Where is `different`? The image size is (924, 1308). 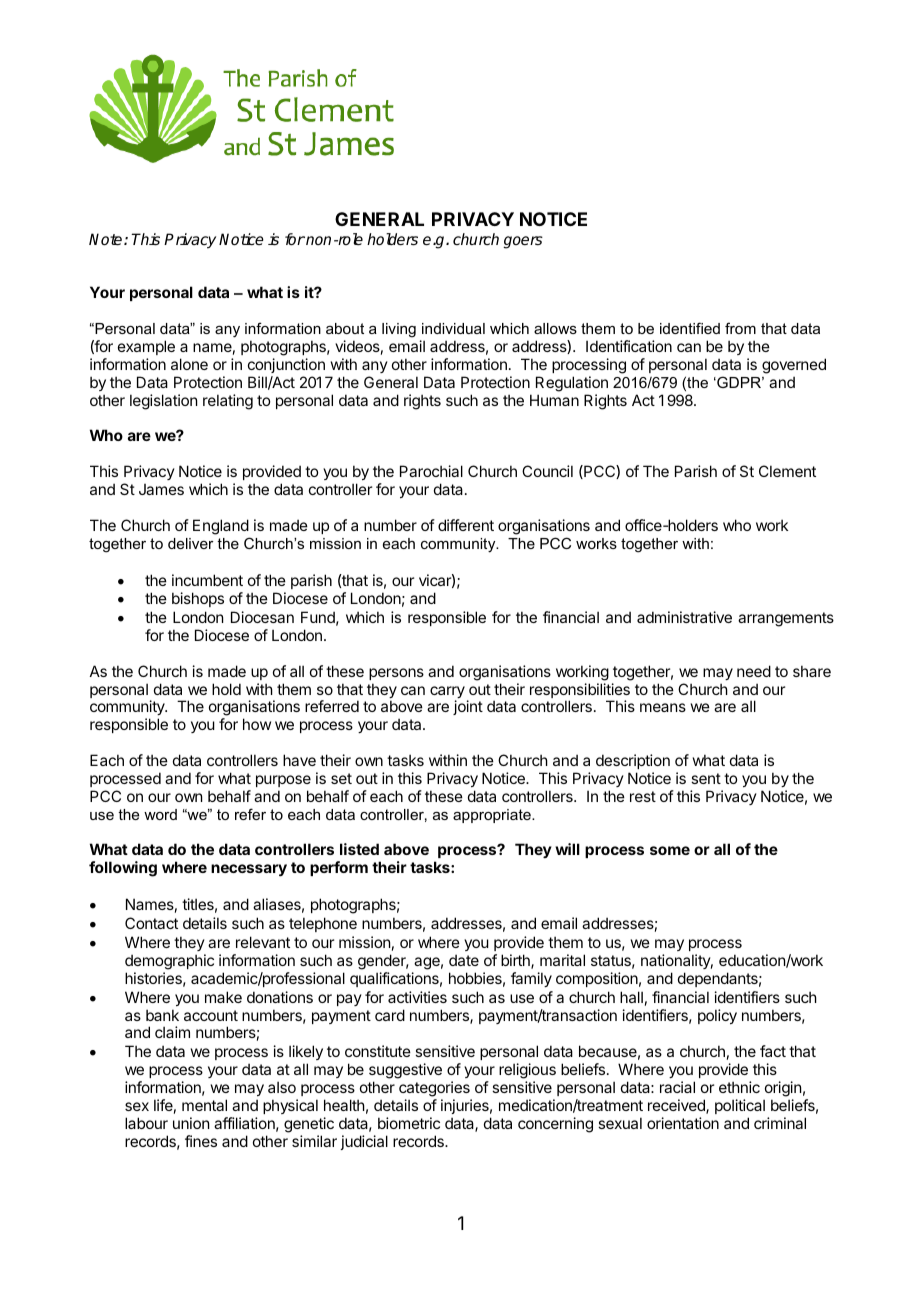
different is located at coordinates (466, 525).
